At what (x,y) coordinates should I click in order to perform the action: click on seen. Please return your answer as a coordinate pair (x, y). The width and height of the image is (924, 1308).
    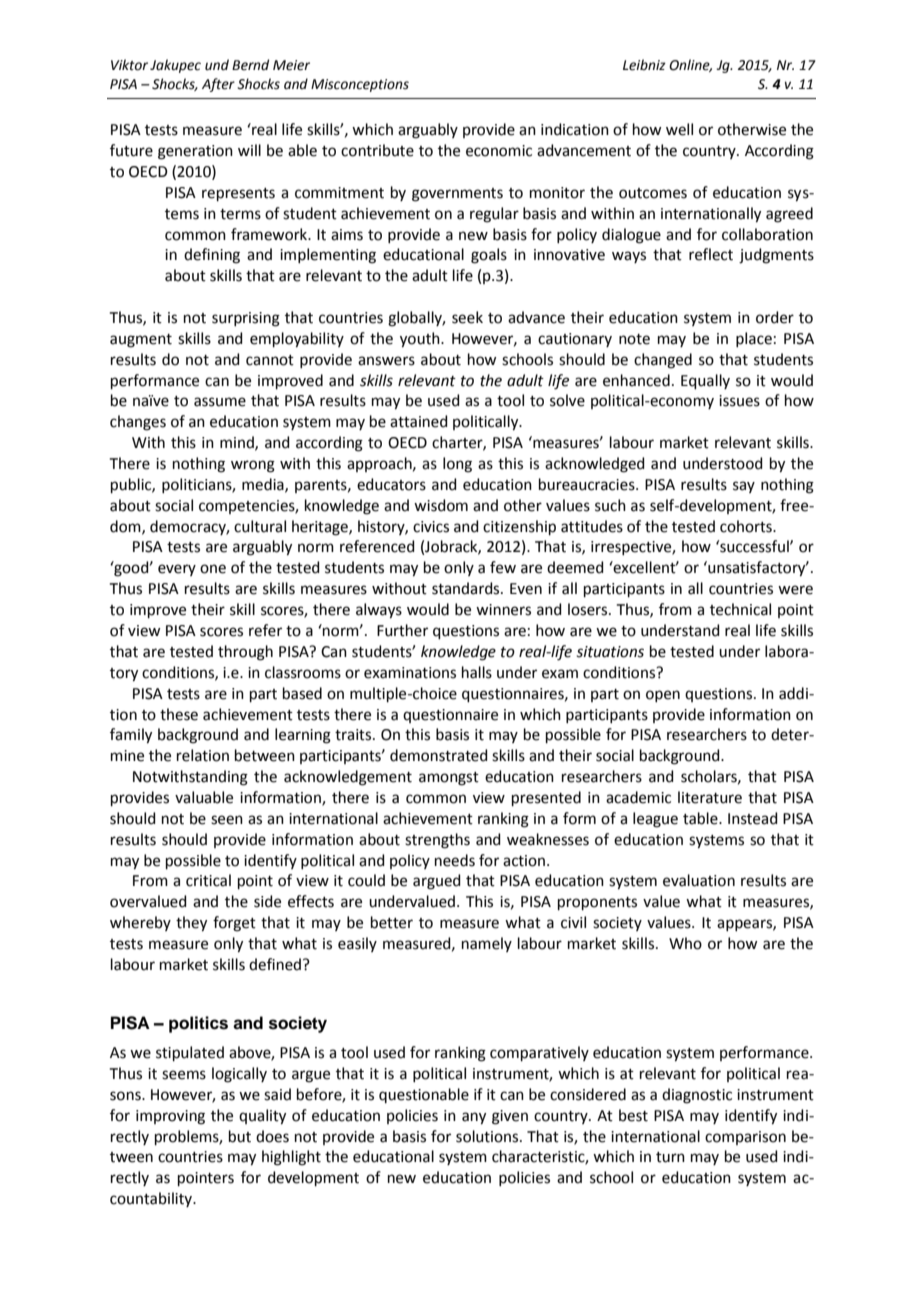
    Looking at the image, I should click on (227, 820).
